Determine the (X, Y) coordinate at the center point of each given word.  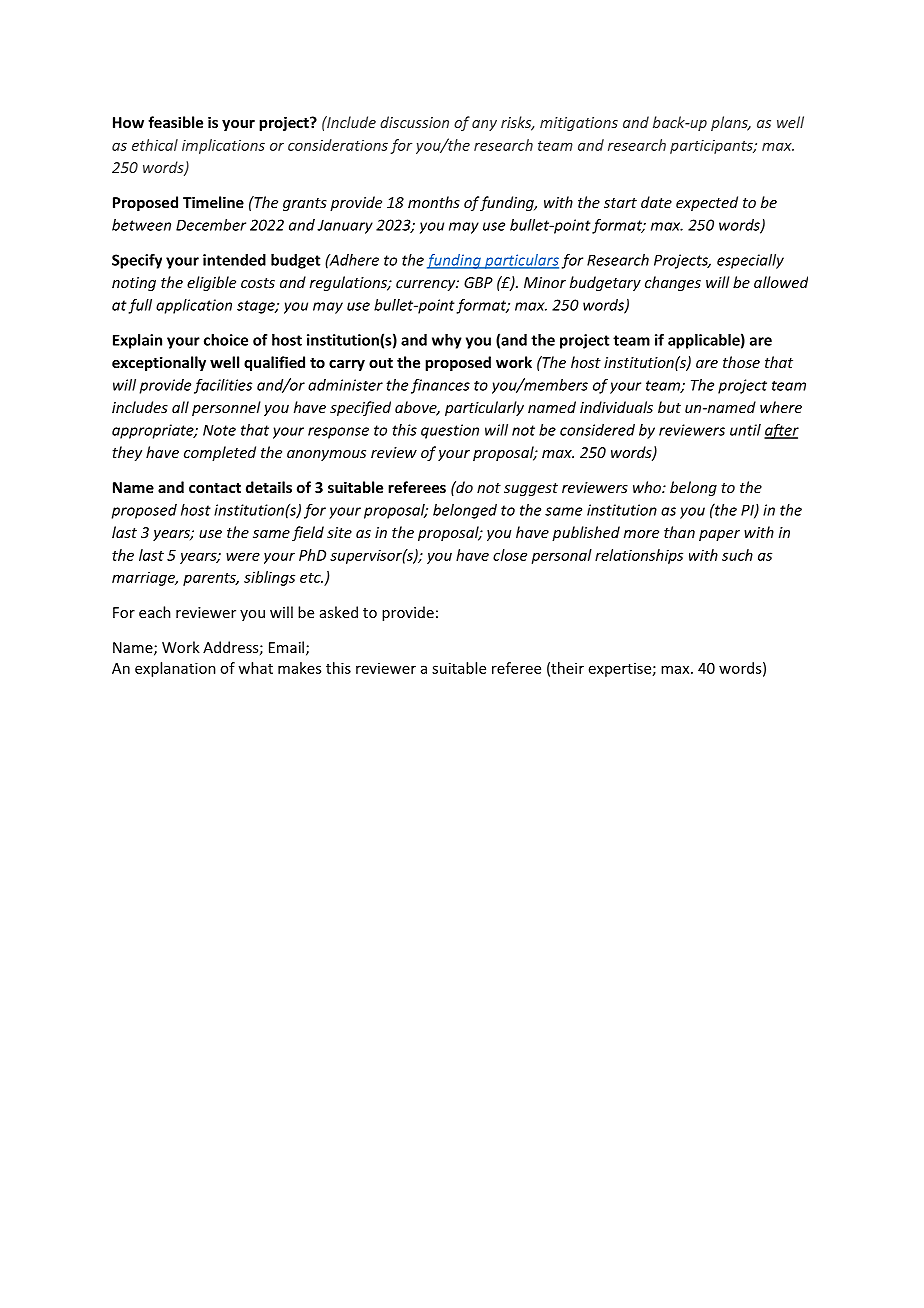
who (648, 487)
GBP (478, 282)
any (484, 125)
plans (730, 123)
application (194, 306)
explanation (175, 669)
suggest (531, 489)
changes (673, 283)
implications (223, 146)
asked (339, 612)
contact (215, 488)
